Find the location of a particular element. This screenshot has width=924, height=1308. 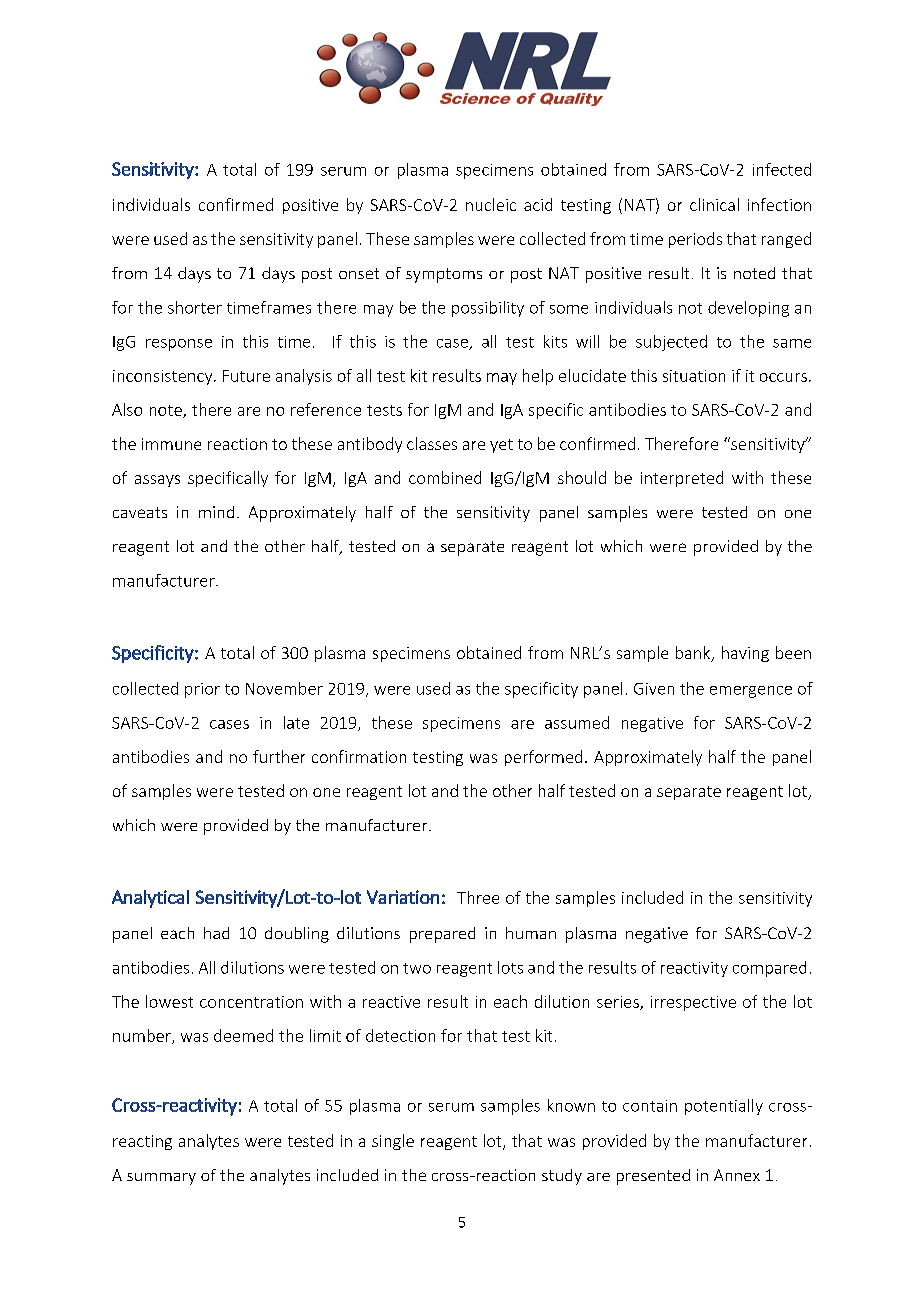

prepared is located at coordinates (442, 935).
